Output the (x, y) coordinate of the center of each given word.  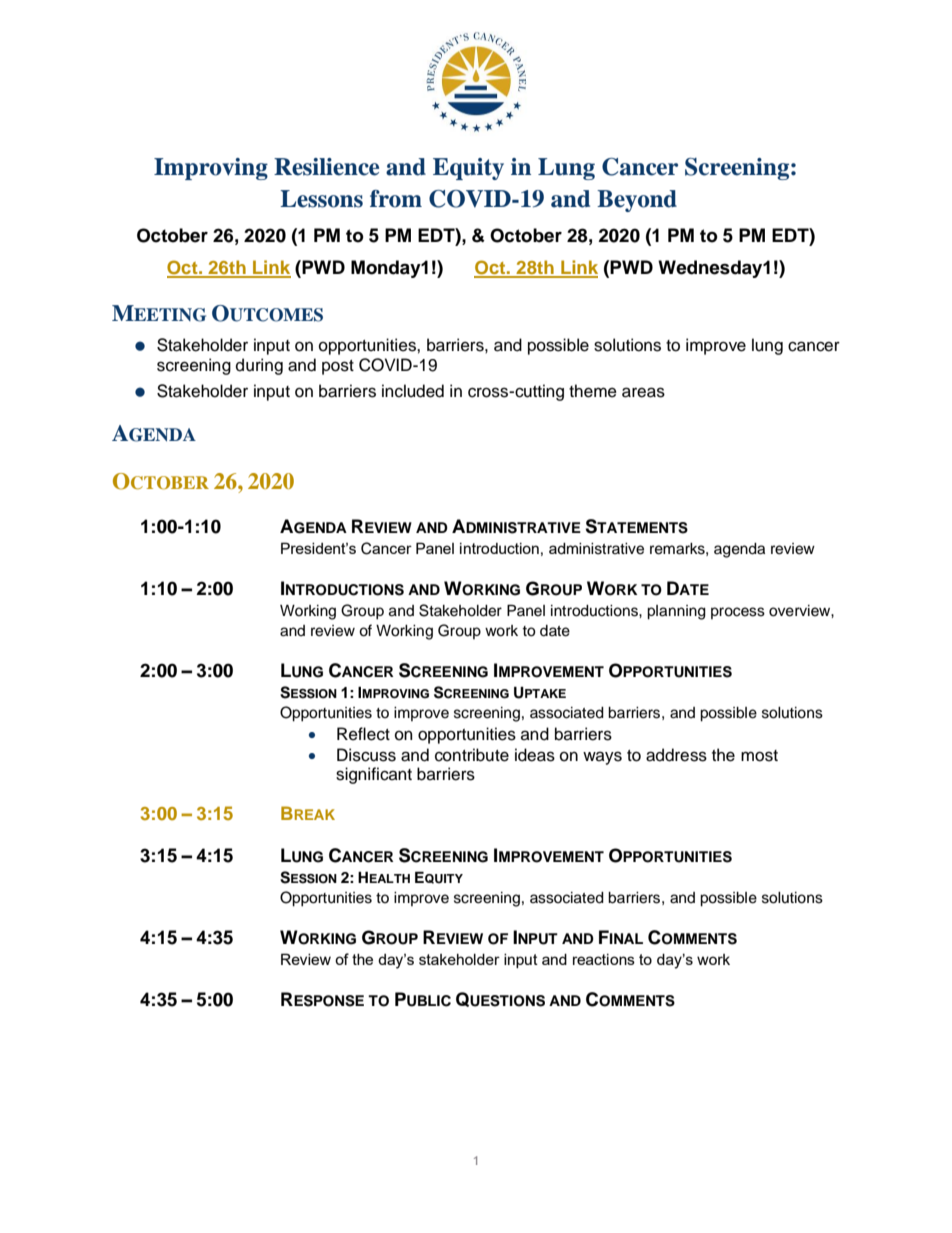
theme (593, 391)
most (759, 756)
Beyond (637, 201)
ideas (535, 755)
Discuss (366, 755)
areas (643, 392)
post (338, 367)
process (738, 613)
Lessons (321, 199)
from (396, 199)
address (676, 755)
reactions (604, 959)
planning (676, 612)
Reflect (363, 734)
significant (374, 775)
